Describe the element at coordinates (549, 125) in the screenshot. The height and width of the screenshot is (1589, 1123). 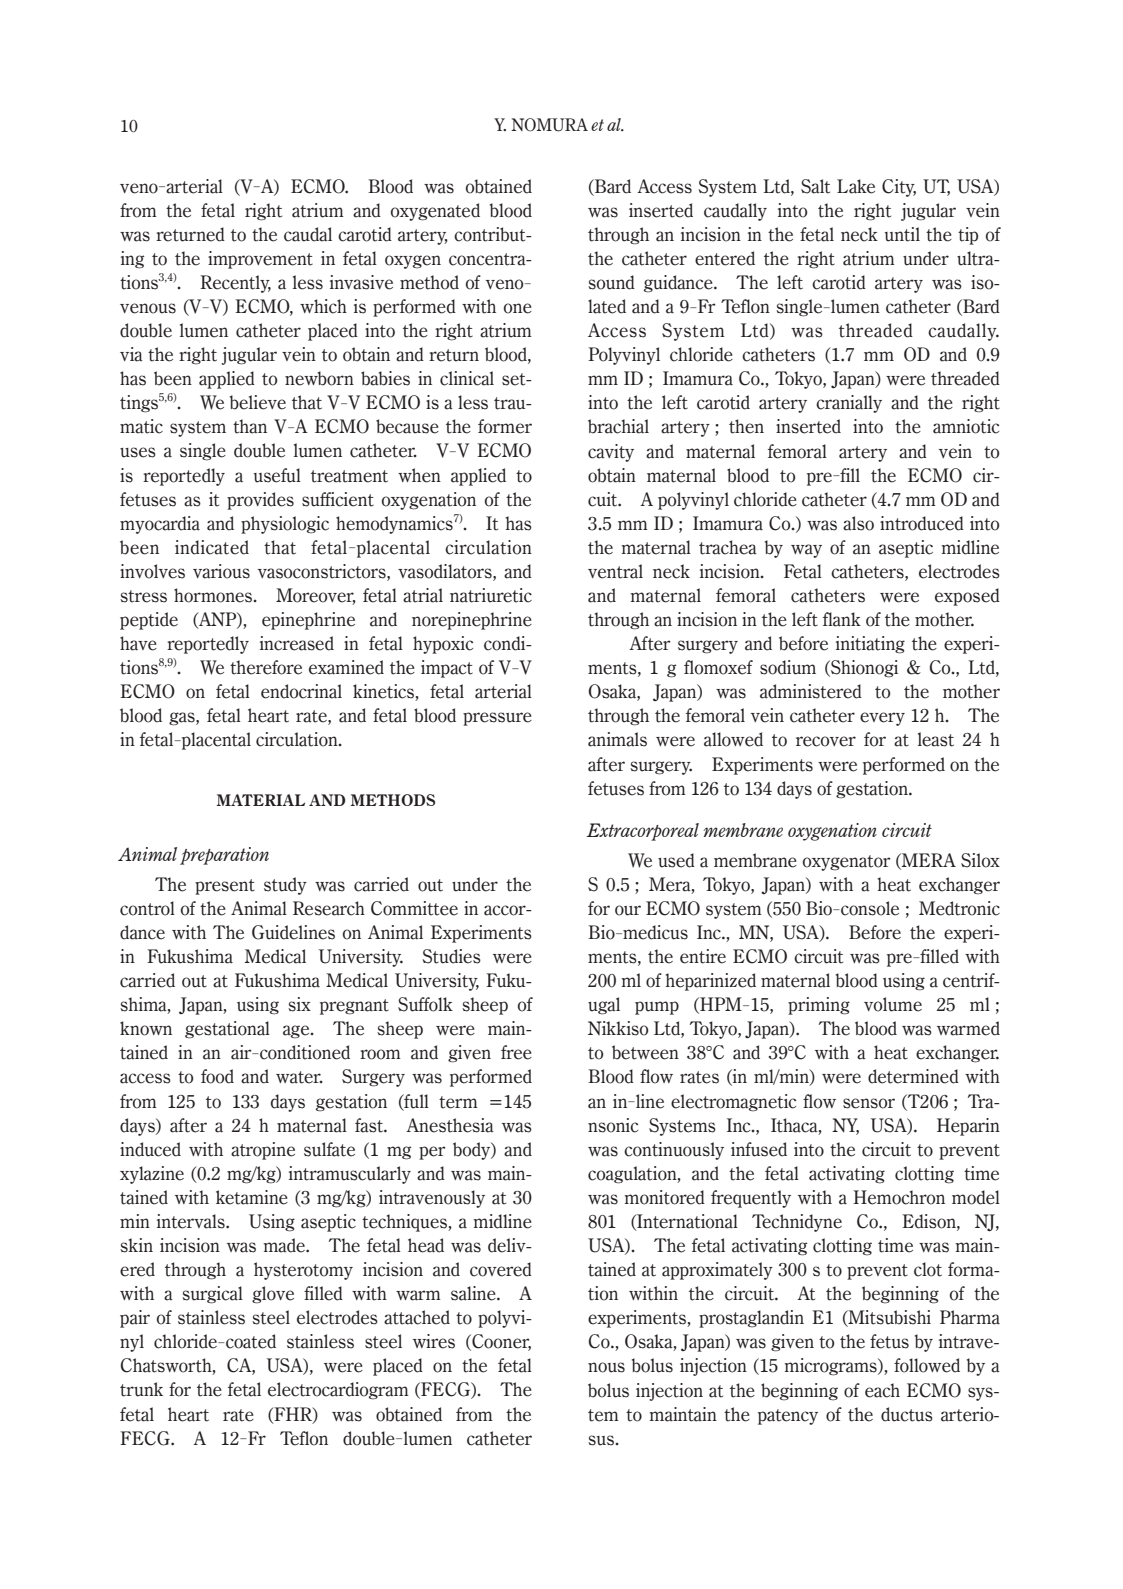
I see `NOMURA` at that location.
